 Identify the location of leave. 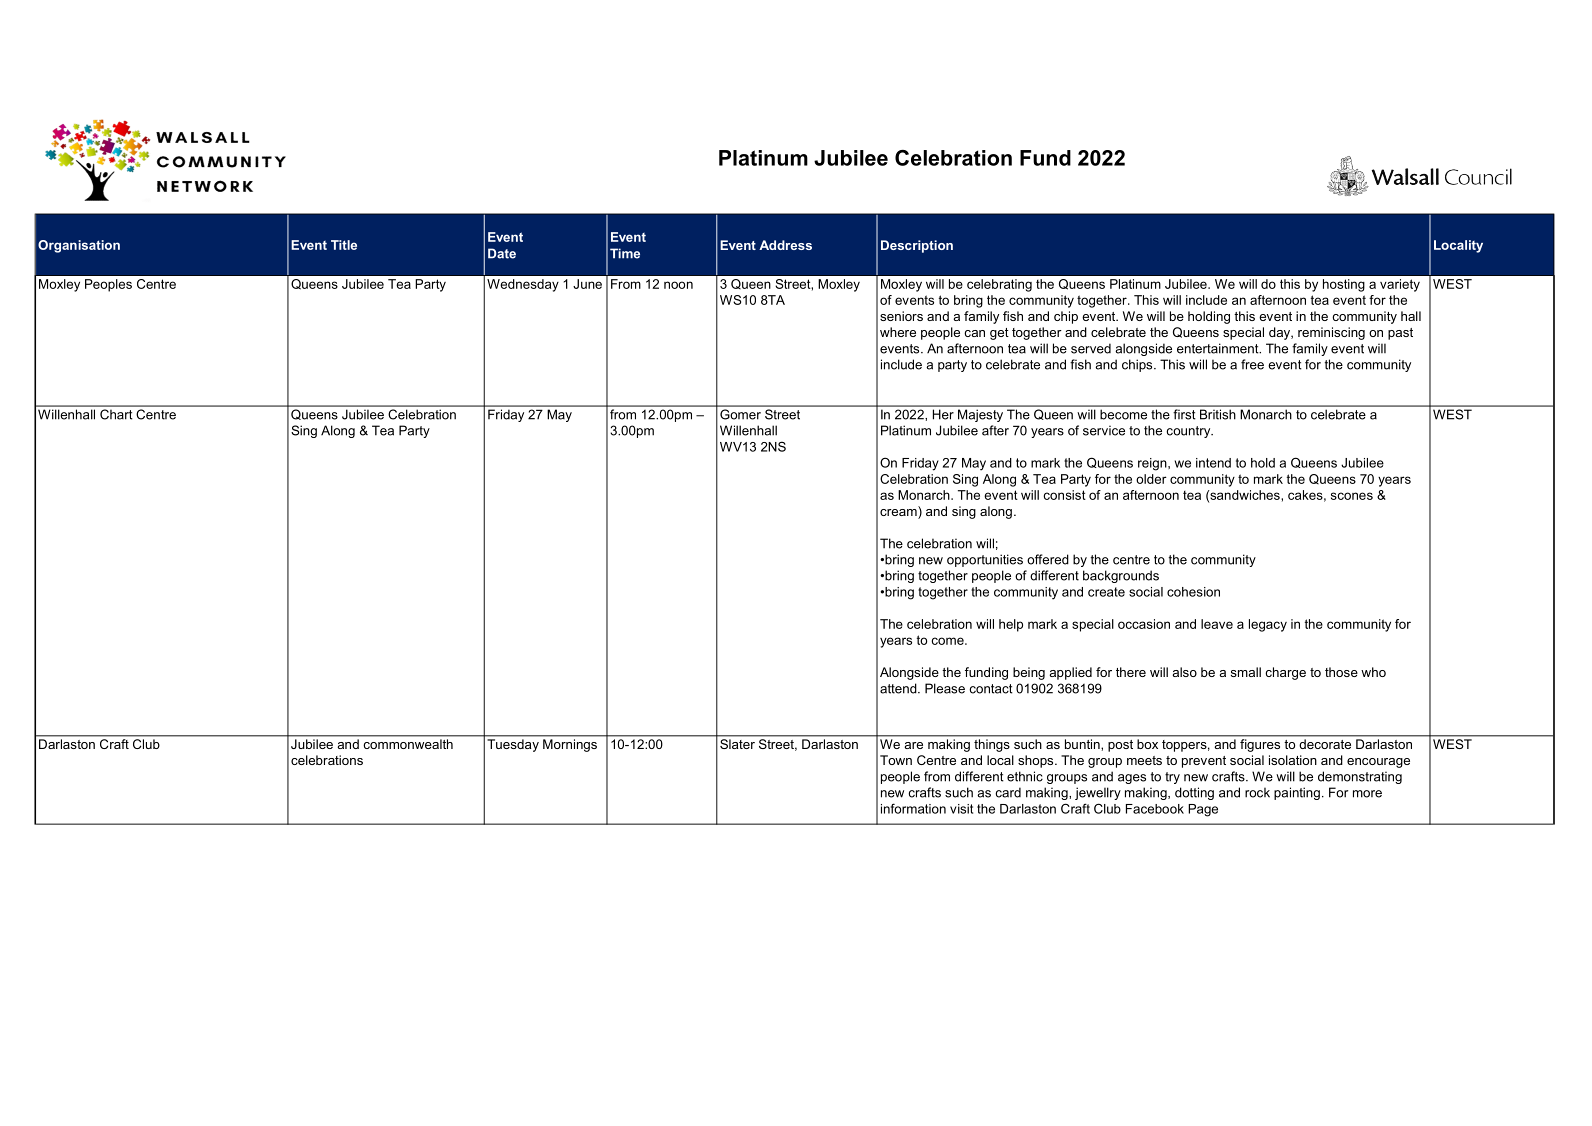
(1217, 624).
